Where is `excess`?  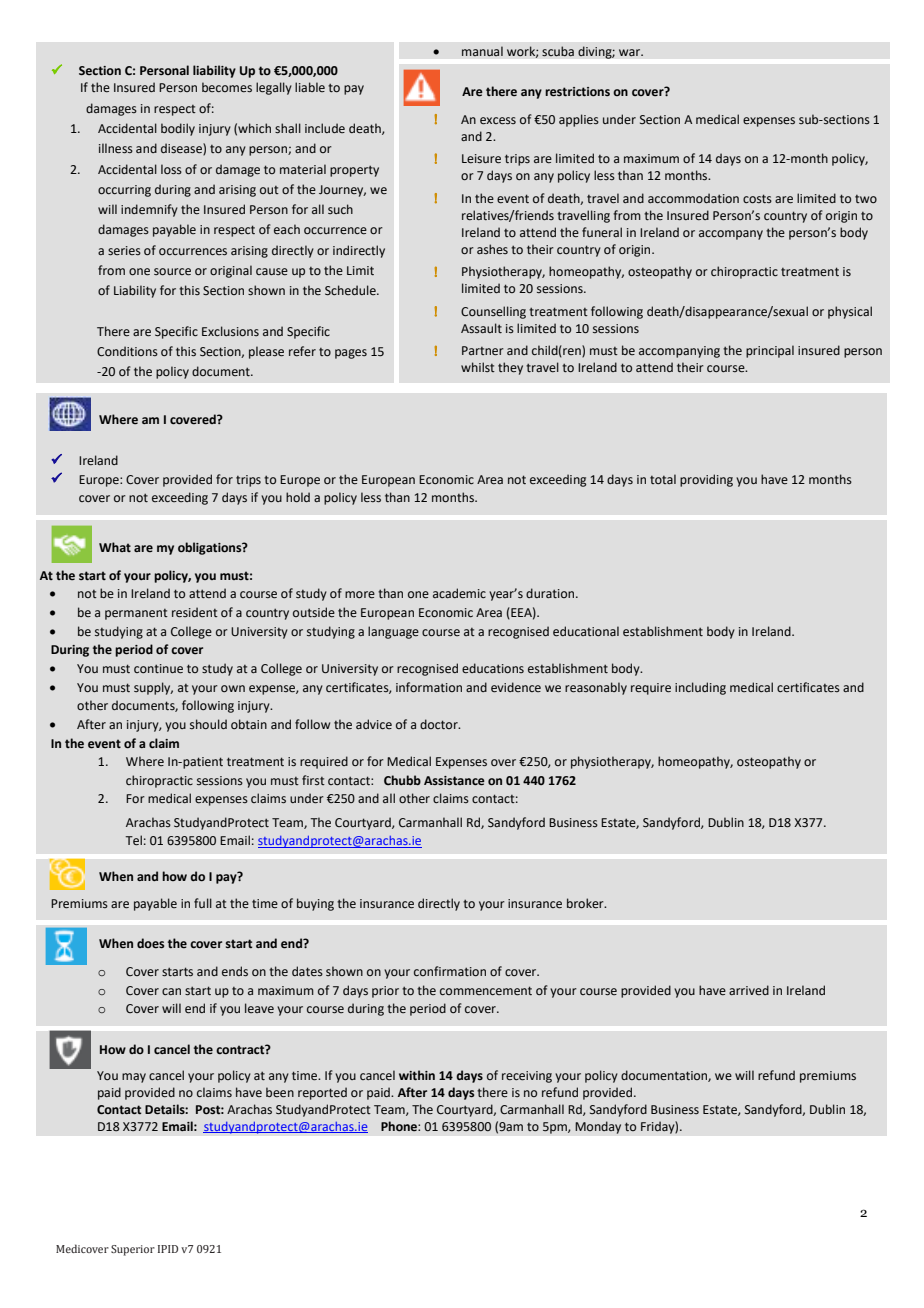
excess is located at coordinates (498, 121).
